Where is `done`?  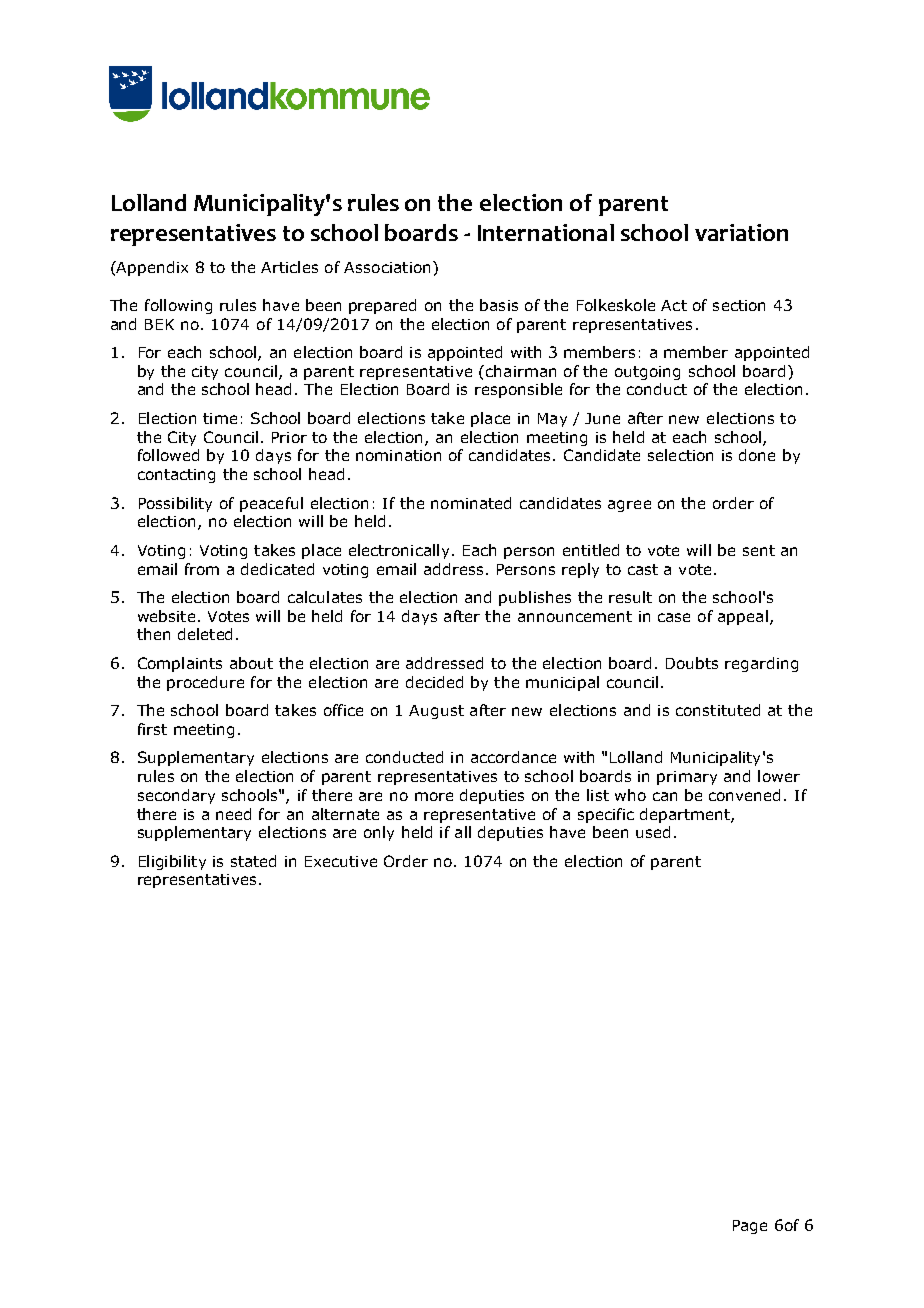
done is located at coordinates (757, 455).
